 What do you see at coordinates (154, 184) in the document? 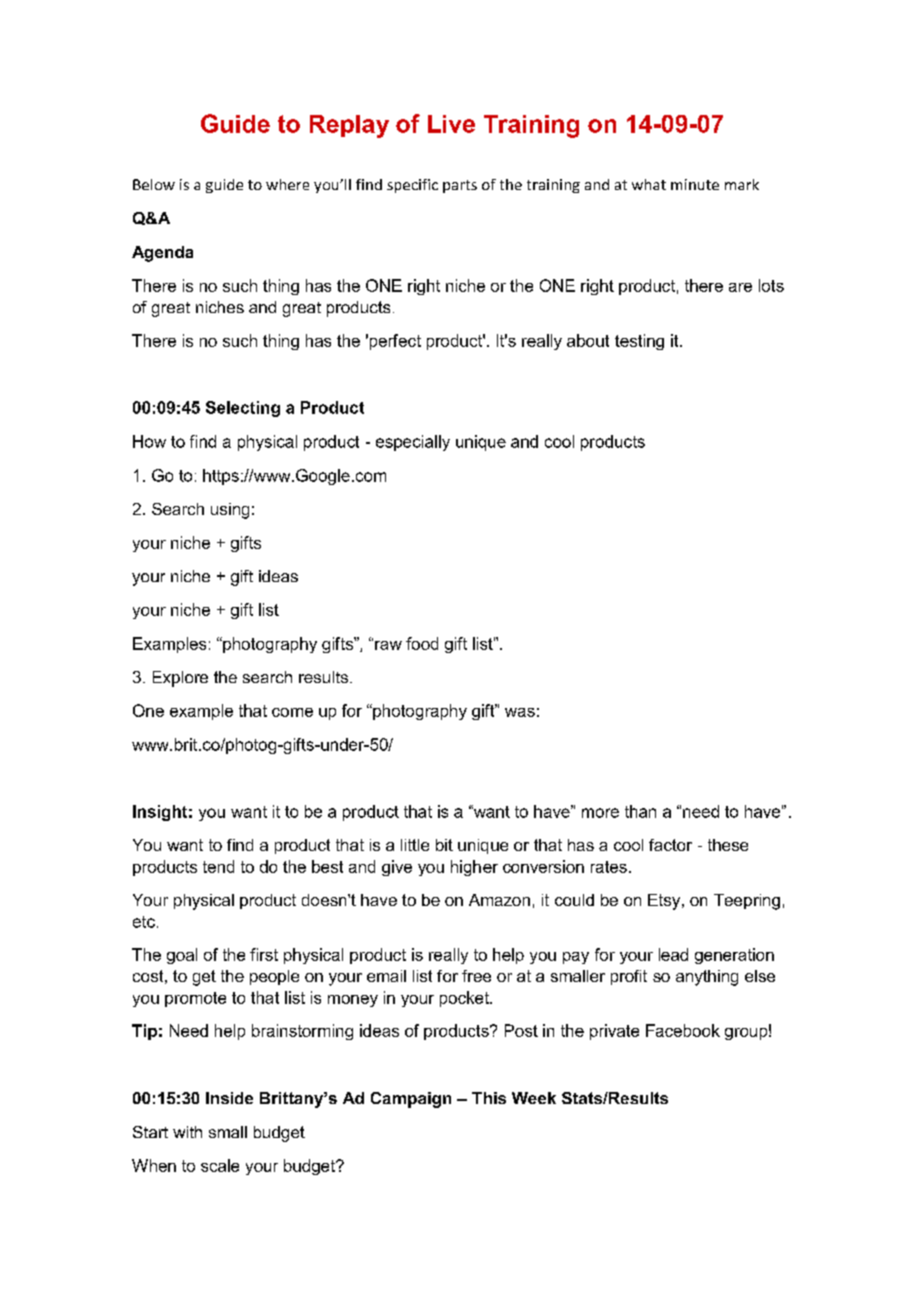
I see `Below` at bounding box center [154, 184].
